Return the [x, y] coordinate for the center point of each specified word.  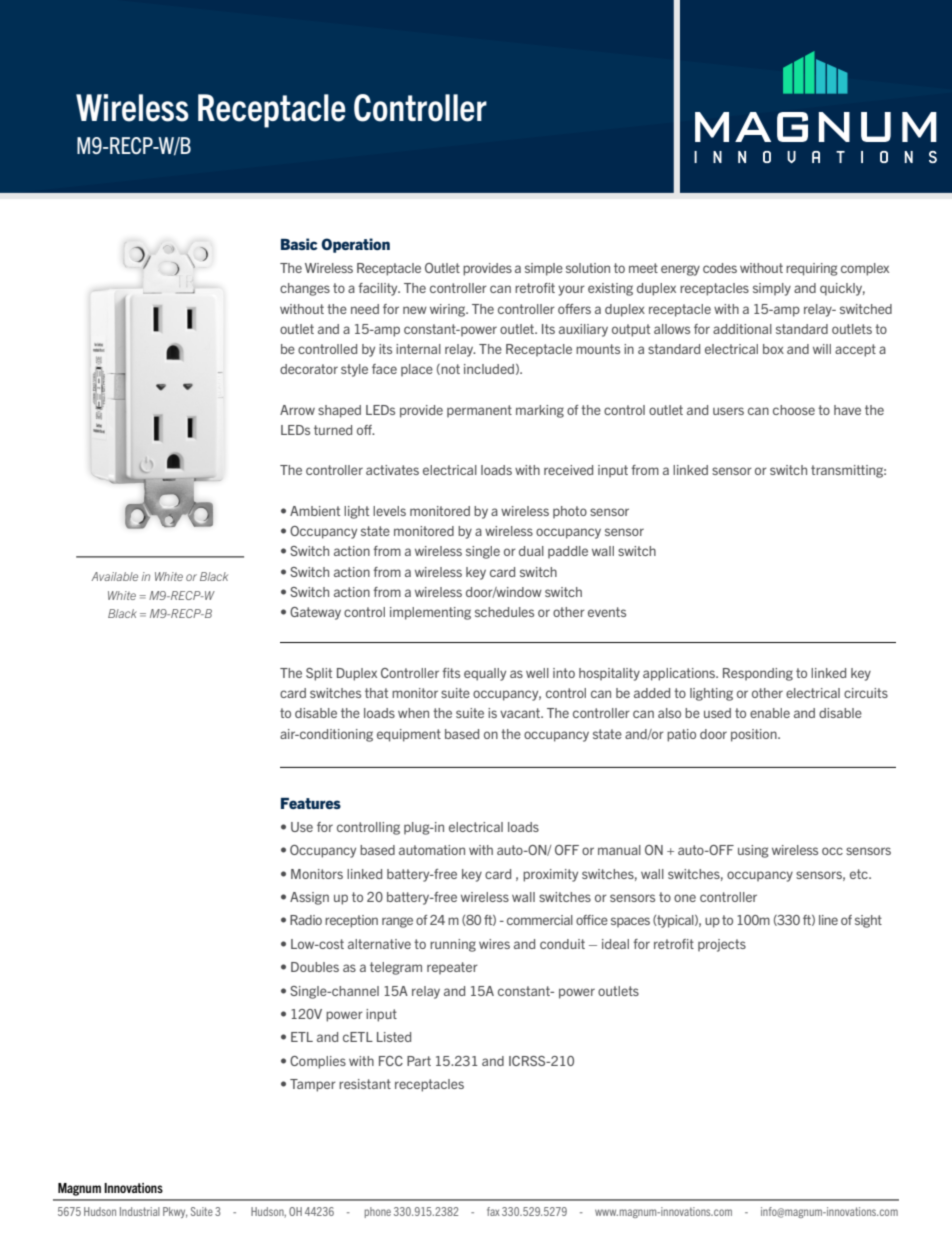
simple [544, 269]
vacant [521, 713]
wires [494, 944]
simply [772, 289]
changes [305, 289]
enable [770, 713]
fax [493, 1211]
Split [319, 674]
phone [378, 1212]
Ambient [315, 511]
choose [794, 410]
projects [722, 945]
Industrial [140, 1211]
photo [570, 512]
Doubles [315, 967]
